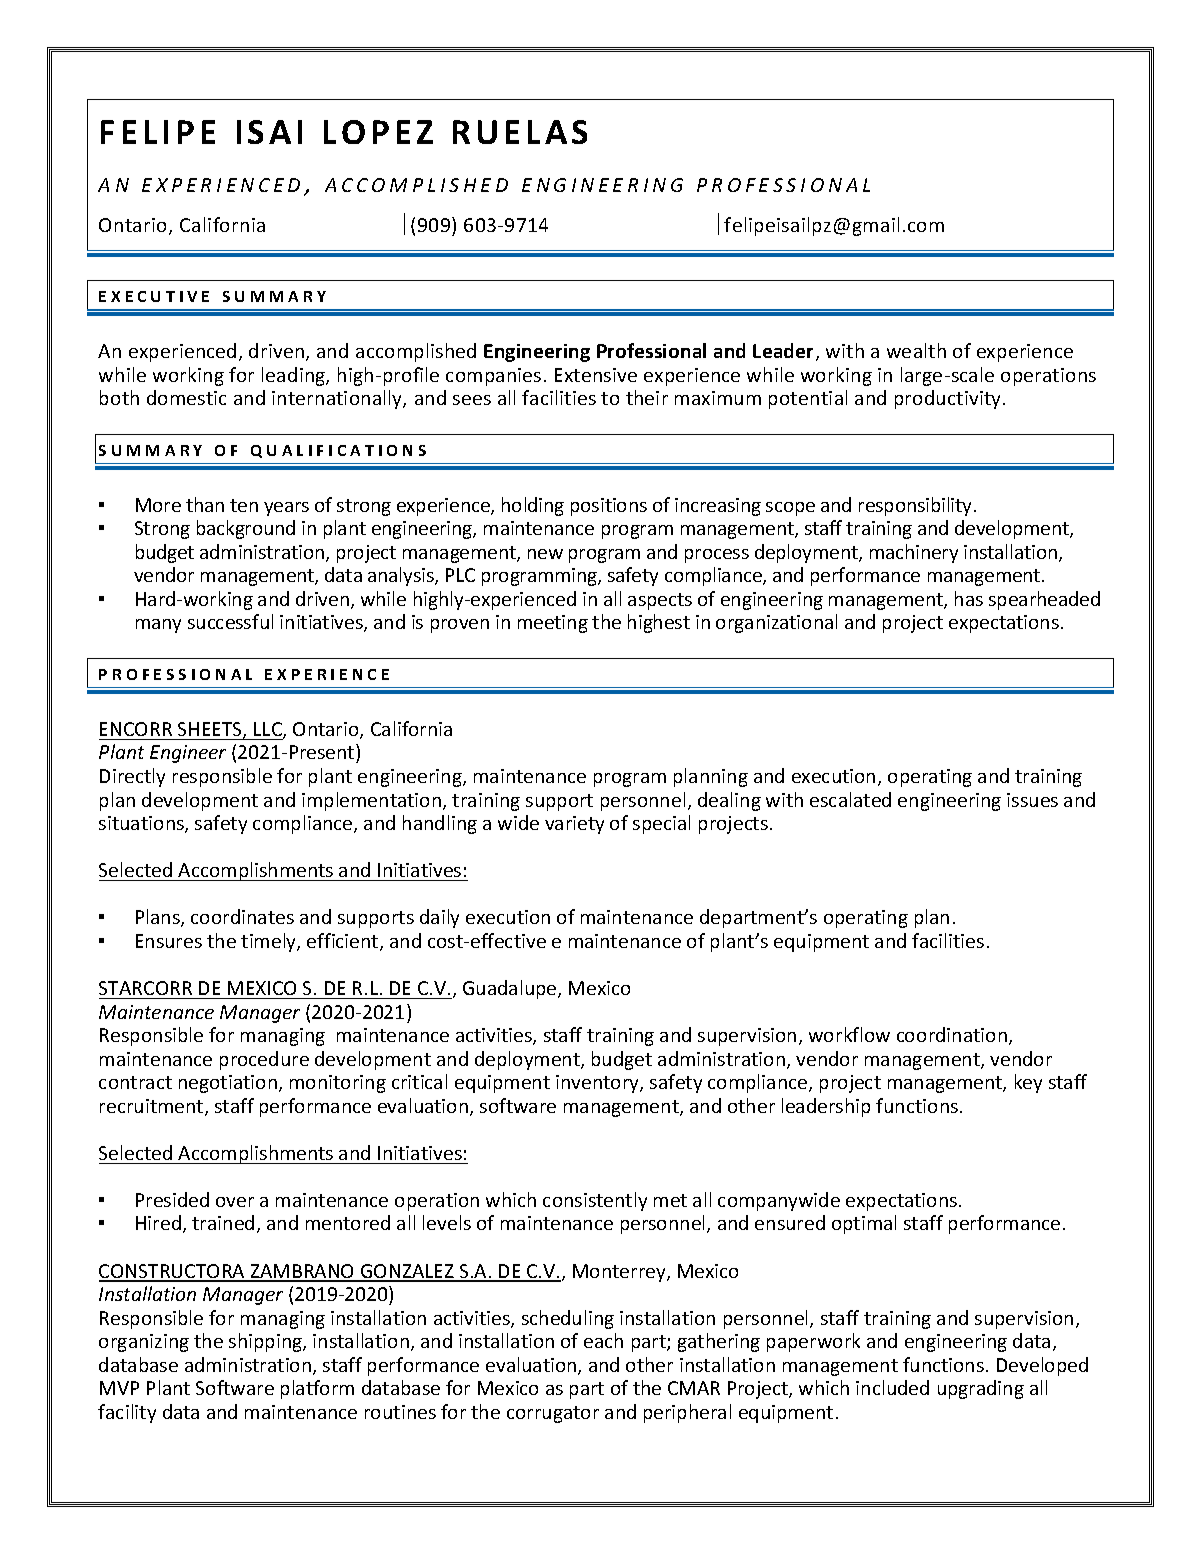 This screenshot has width=1201, height=1554. What do you see at coordinates (1028, 1083) in the screenshot?
I see `key` at bounding box center [1028, 1083].
